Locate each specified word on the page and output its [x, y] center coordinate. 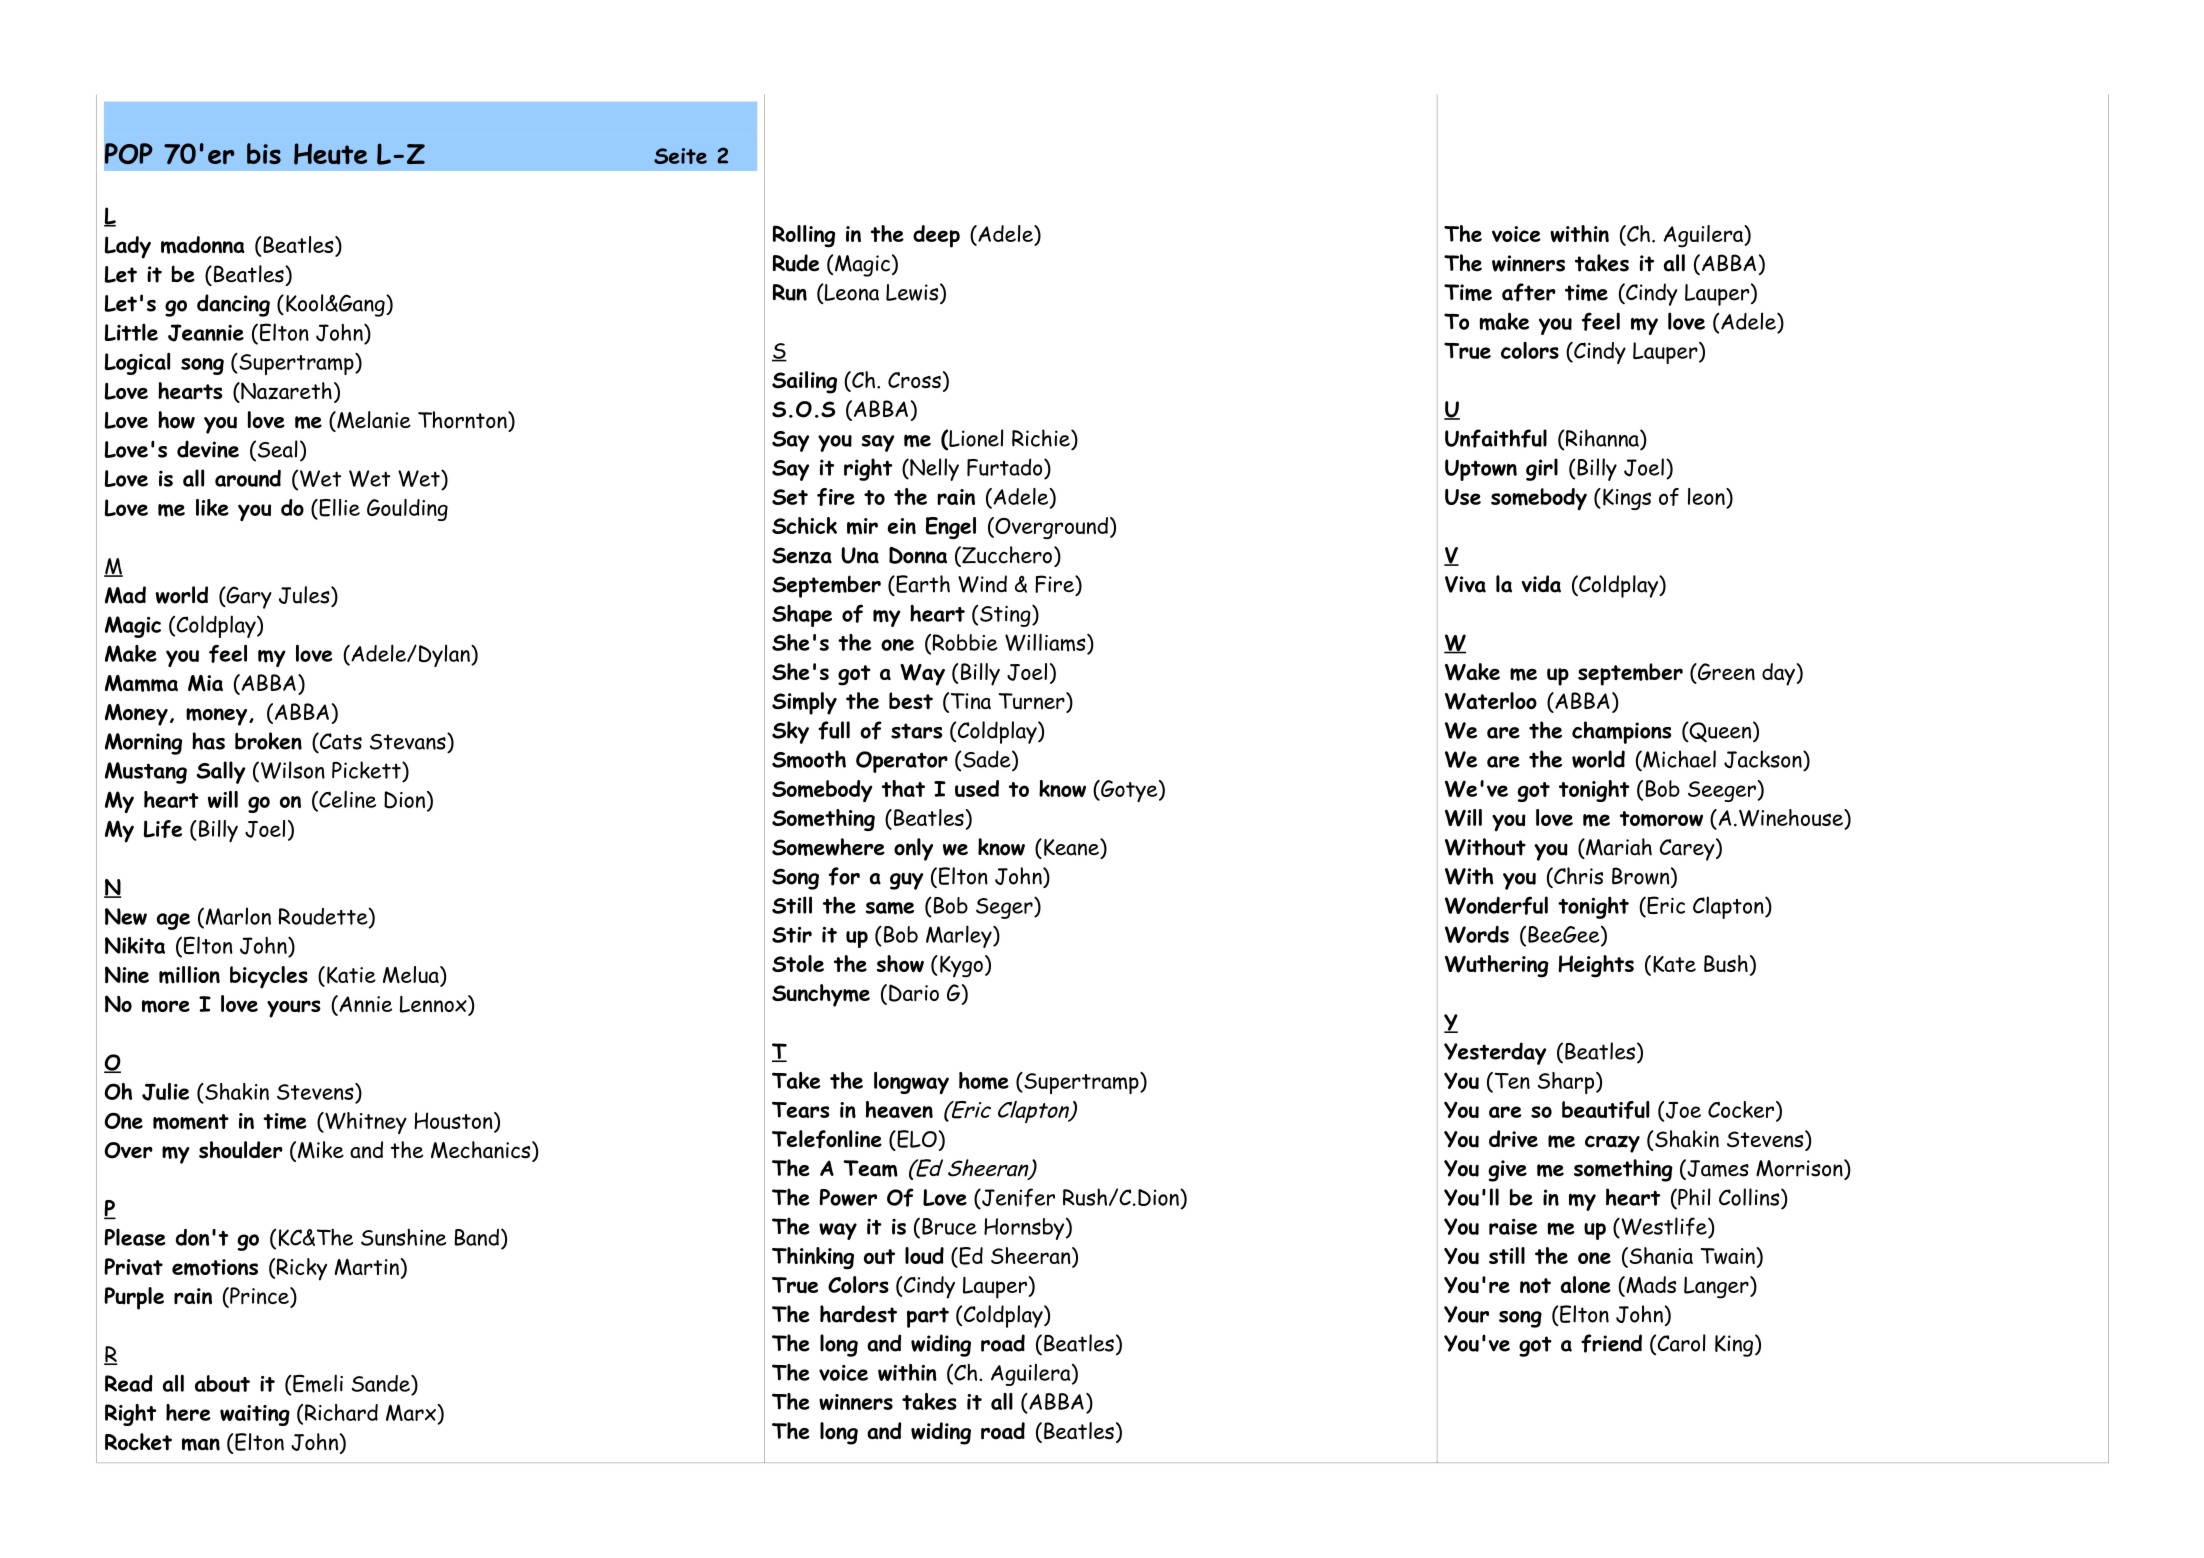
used [977, 788]
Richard [341, 1412]
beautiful [1606, 1110]
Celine [346, 799]
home [984, 1081]
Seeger [1723, 791]
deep [936, 236]
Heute [330, 154]
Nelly [933, 469]
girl [1542, 469]
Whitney [365, 1123]
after [1529, 292]
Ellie [338, 509]
